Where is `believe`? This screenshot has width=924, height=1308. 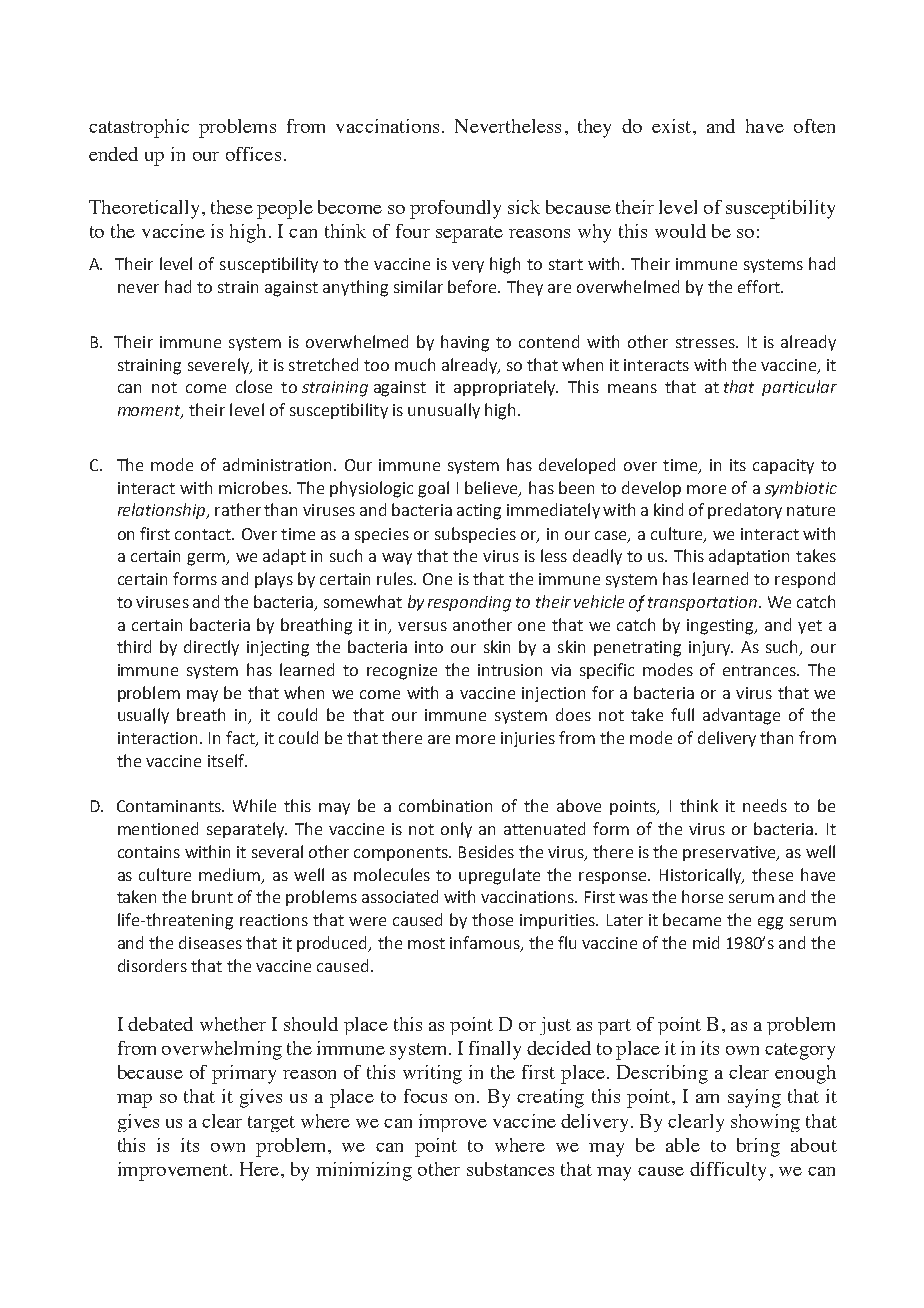
believe is located at coordinates (492, 488).
